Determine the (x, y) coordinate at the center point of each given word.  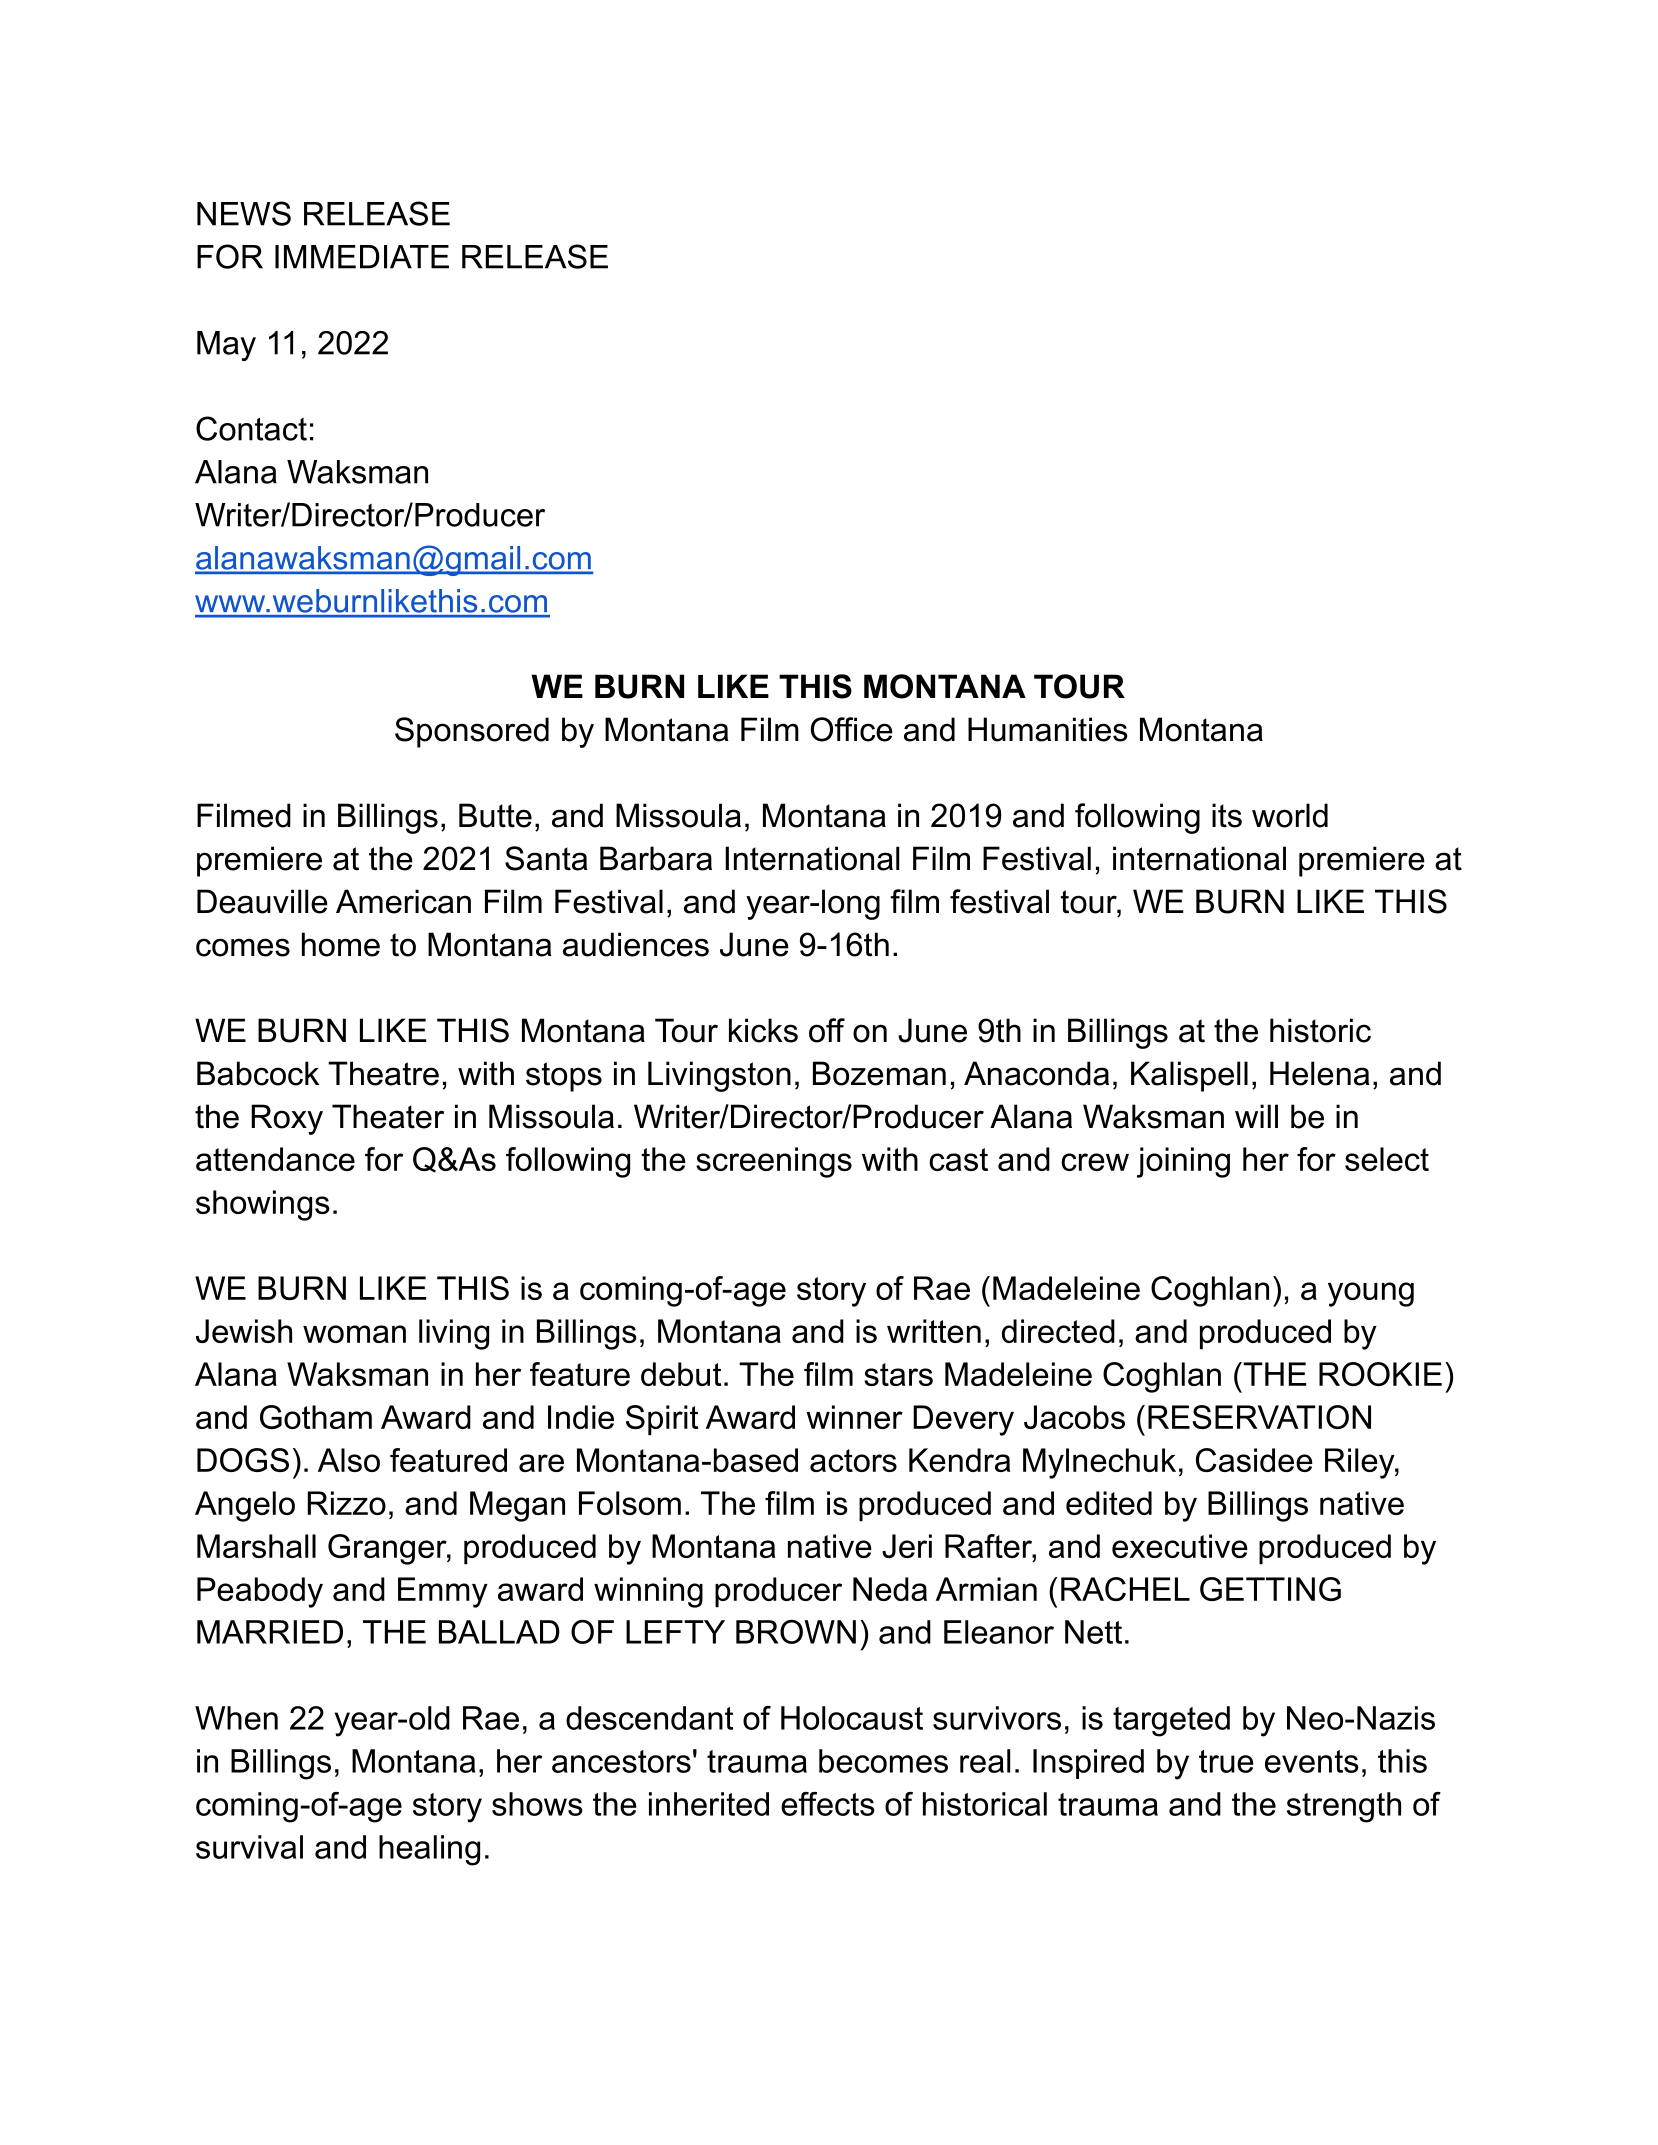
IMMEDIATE (362, 257)
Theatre (383, 1073)
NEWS (244, 213)
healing (429, 1850)
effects (828, 1804)
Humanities (1048, 729)
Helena (1320, 1073)
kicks (763, 1030)
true (1226, 1761)
